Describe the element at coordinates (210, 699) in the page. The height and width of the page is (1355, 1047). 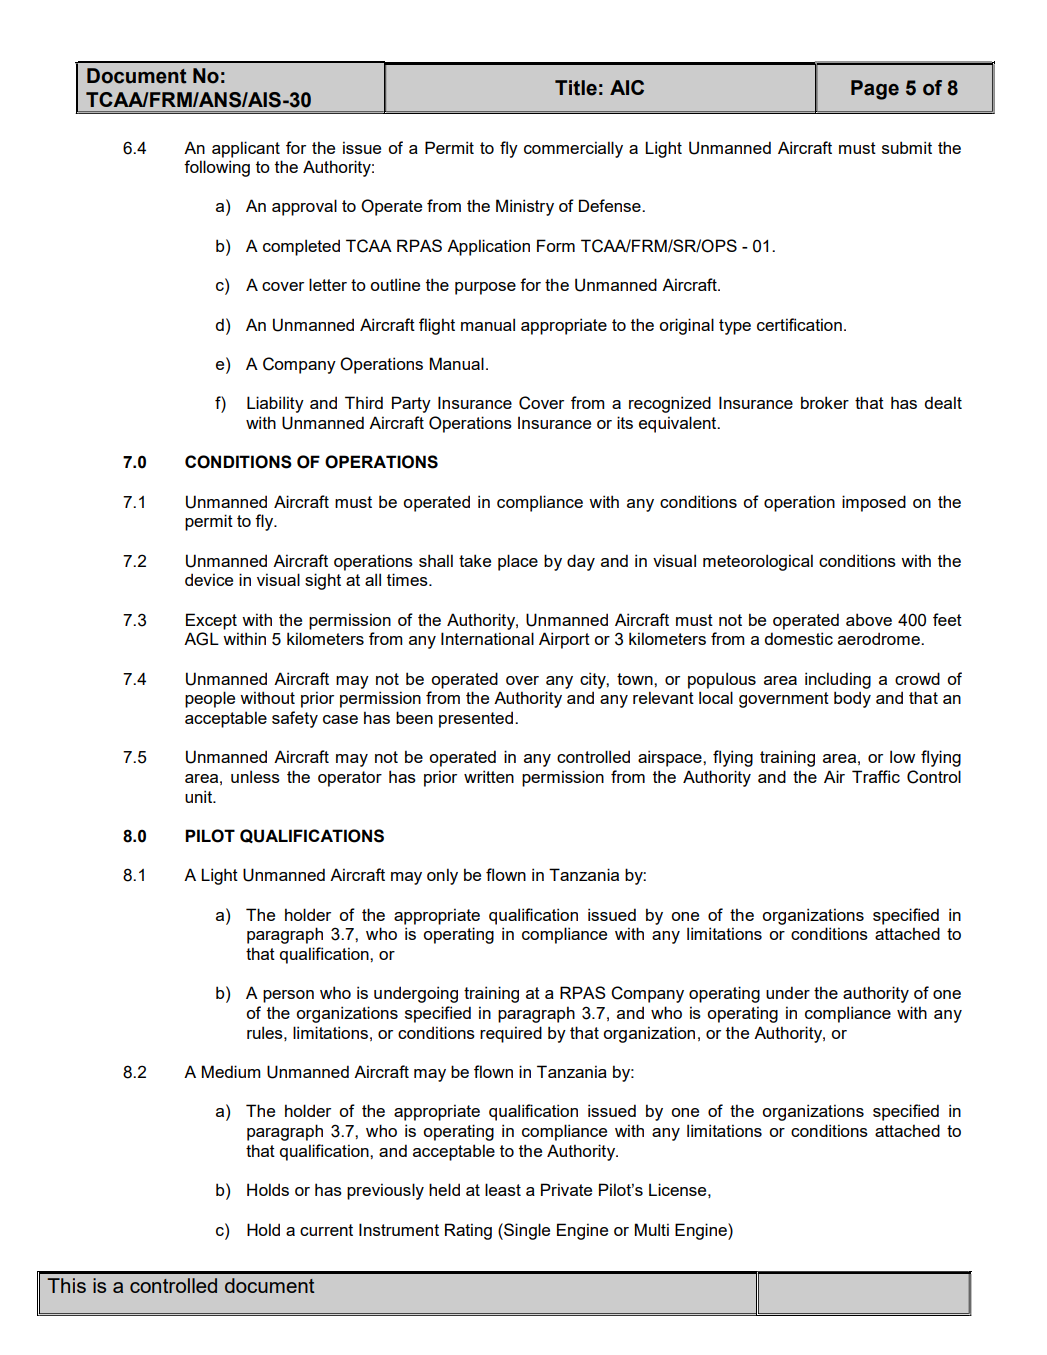
I see `people` at that location.
